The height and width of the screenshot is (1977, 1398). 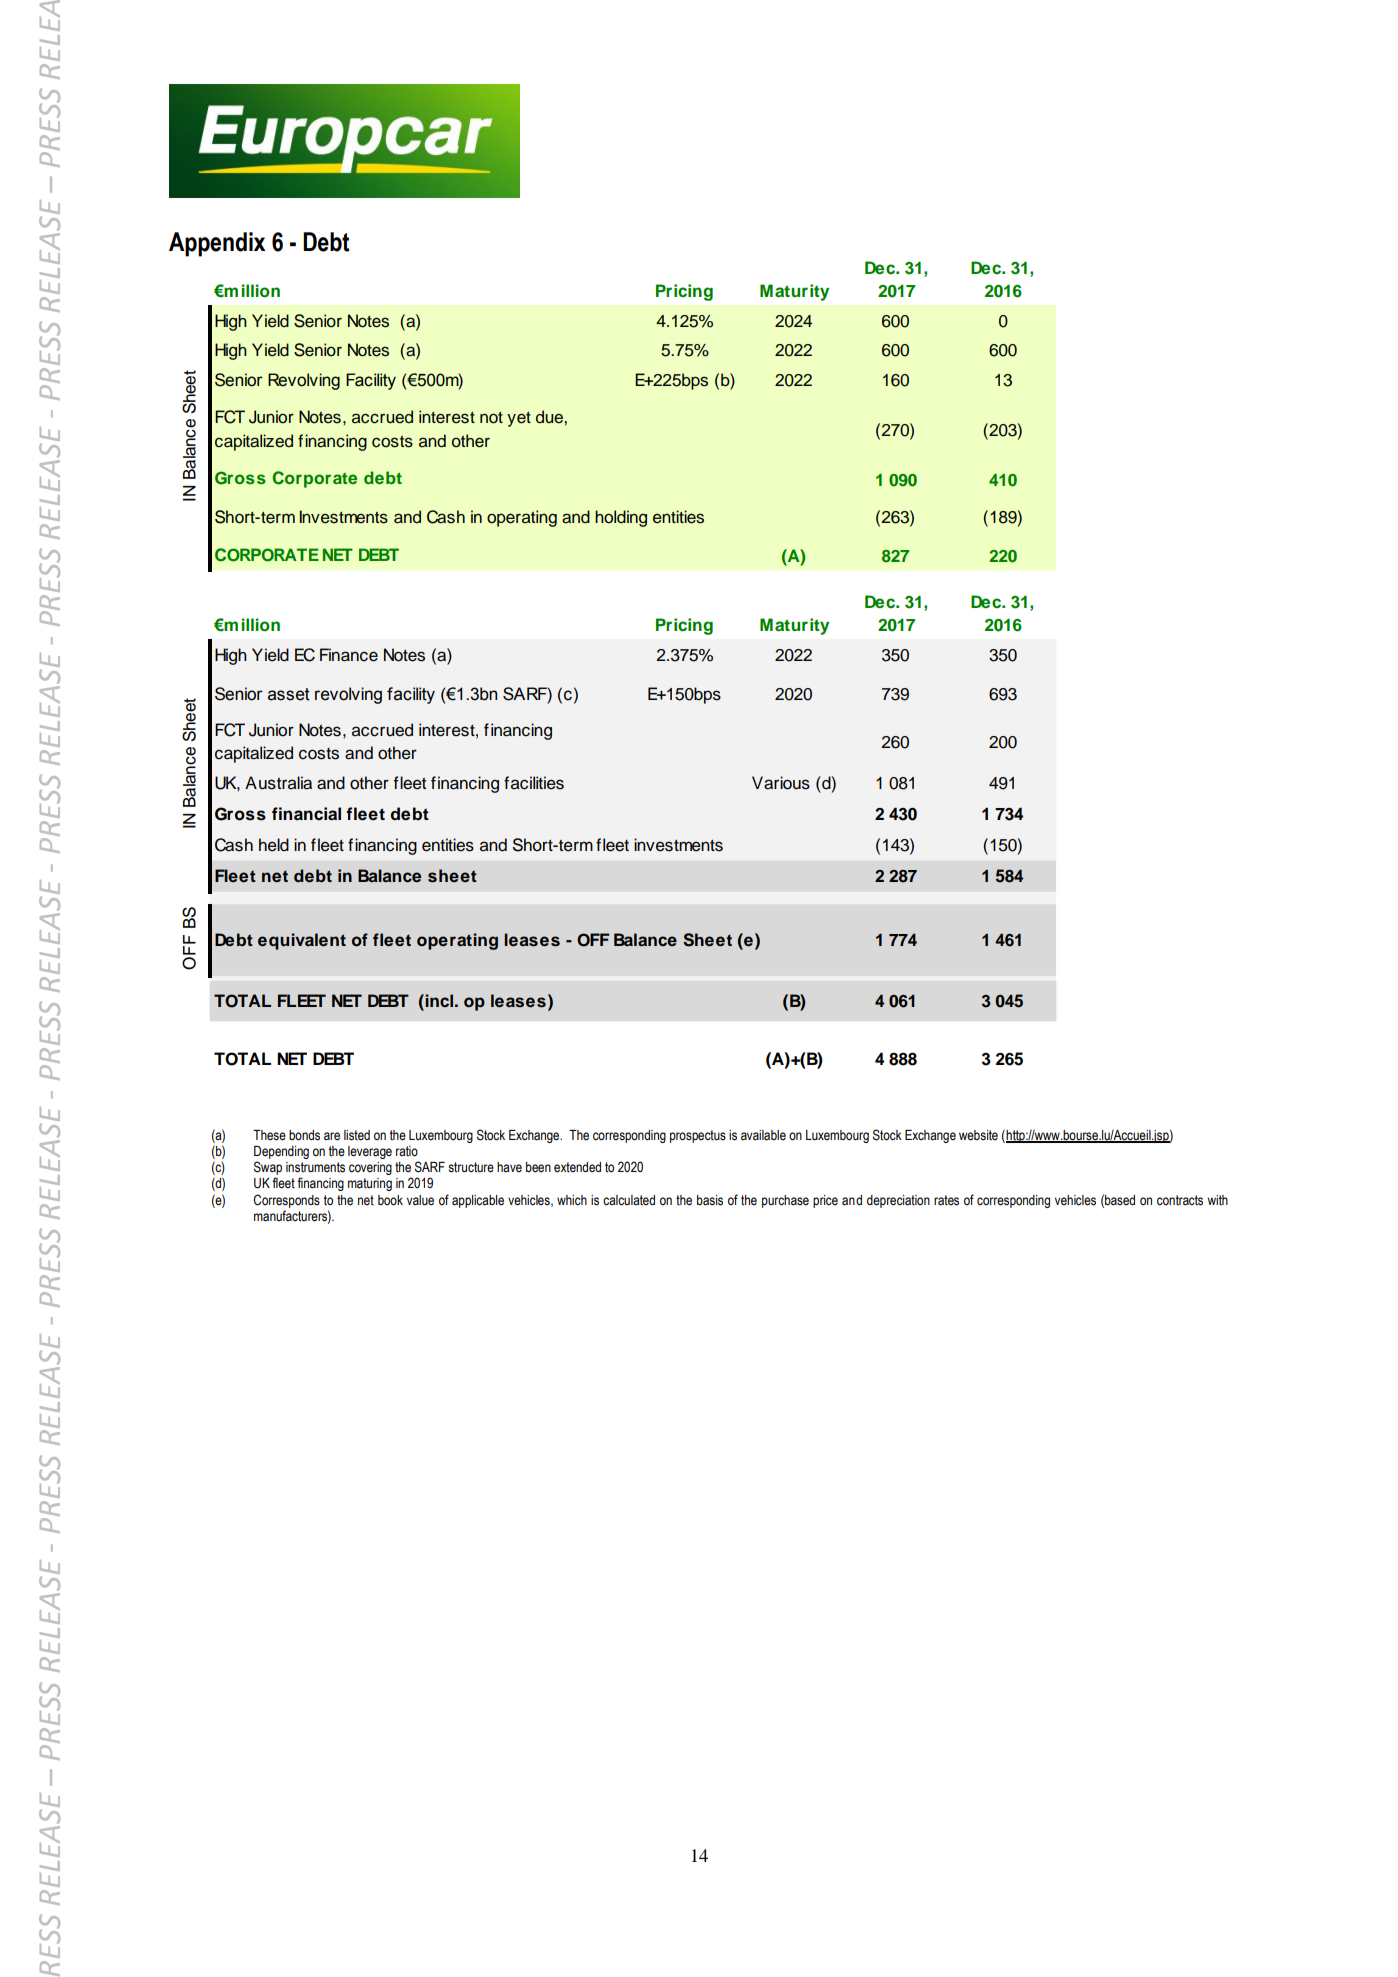 I want to click on contracts, so click(x=1180, y=1200).
